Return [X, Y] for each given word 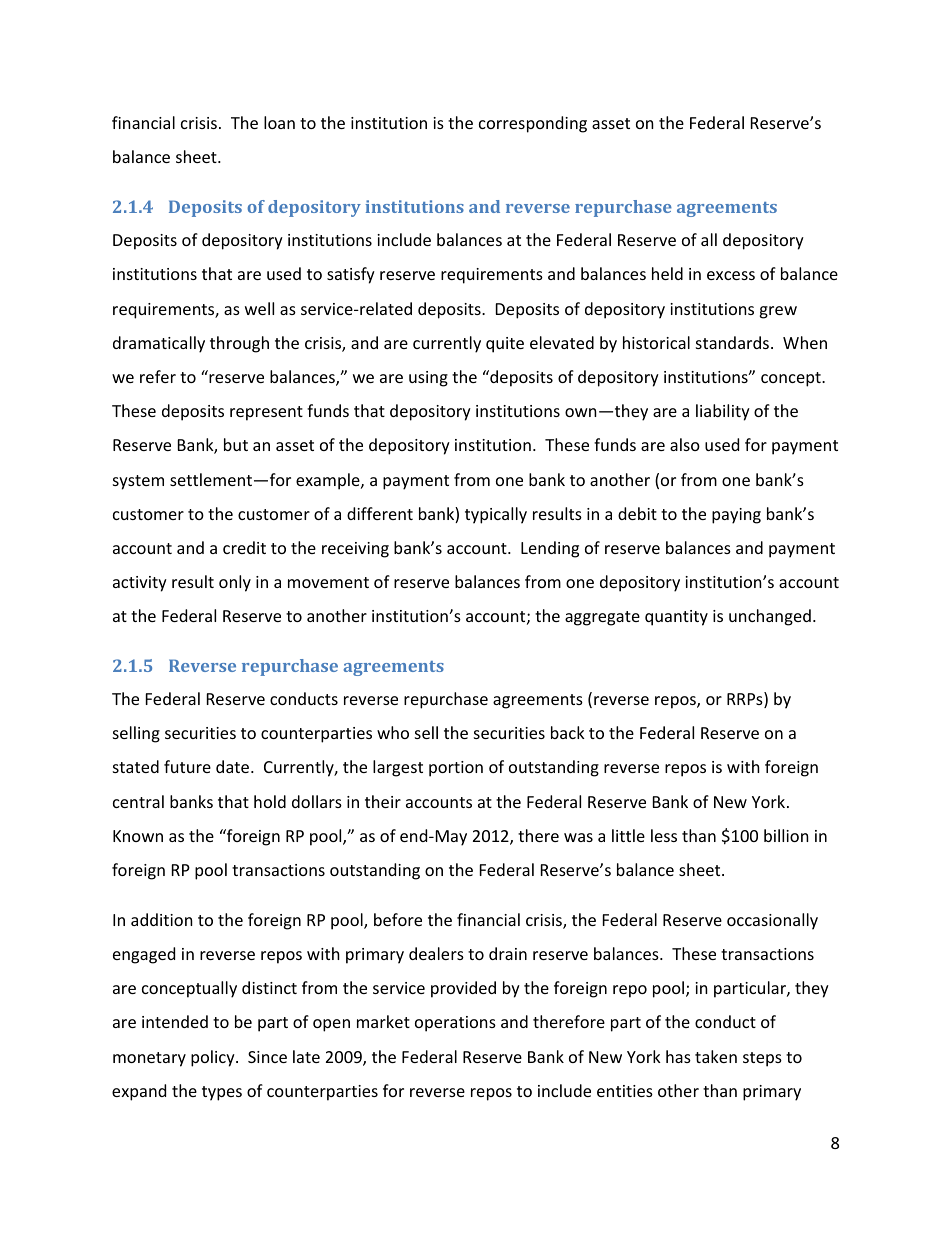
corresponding [533, 124]
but [236, 444]
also [685, 444]
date [234, 766]
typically [496, 515]
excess [731, 275]
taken [716, 1056]
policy [214, 1058]
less [664, 835]
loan [279, 122]
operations [455, 1024]
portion [456, 769]
